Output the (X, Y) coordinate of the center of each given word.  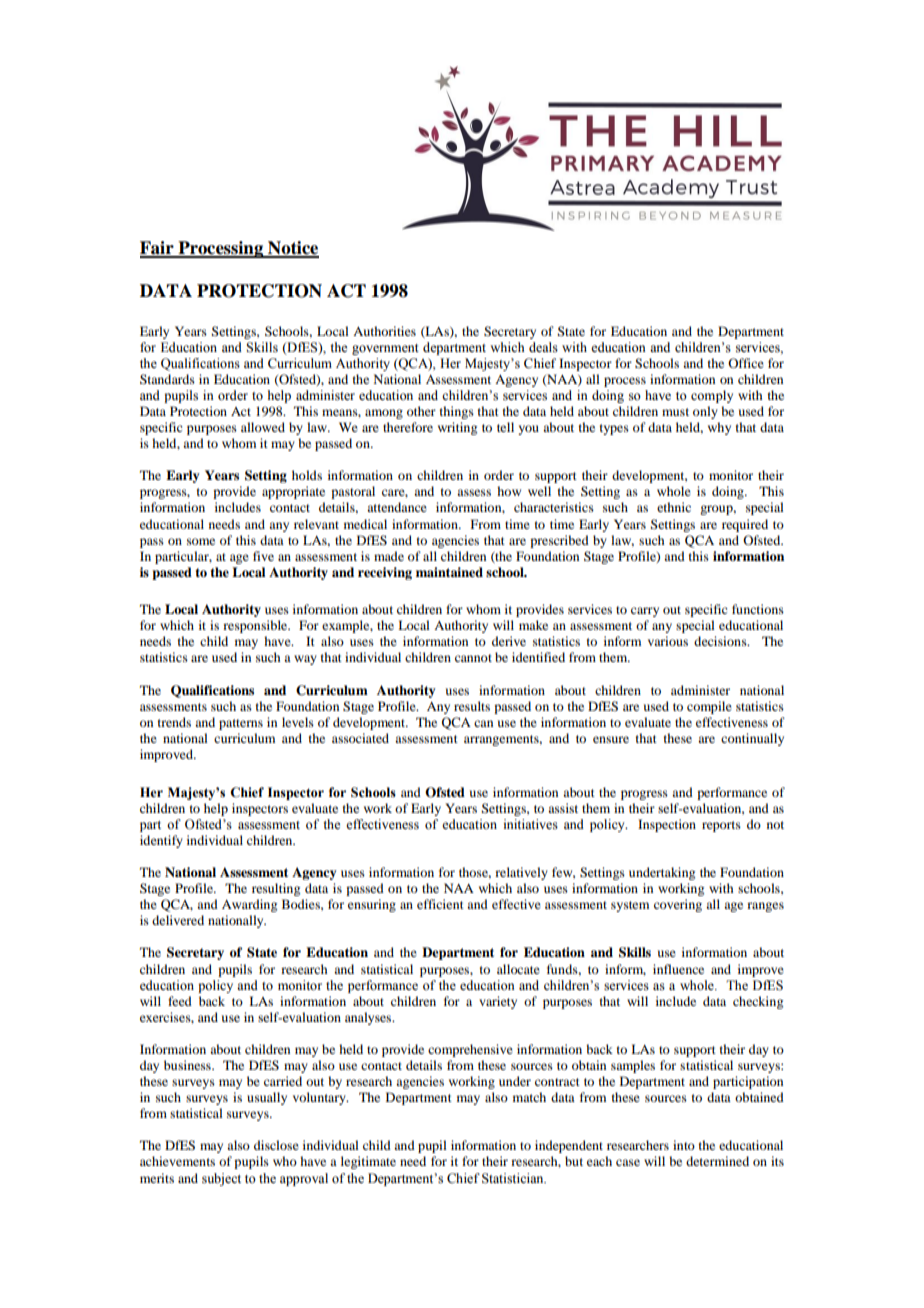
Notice (292, 249)
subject (221, 1179)
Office (746, 363)
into (684, 1145)
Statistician (514, 1178)
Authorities (384, 331)
